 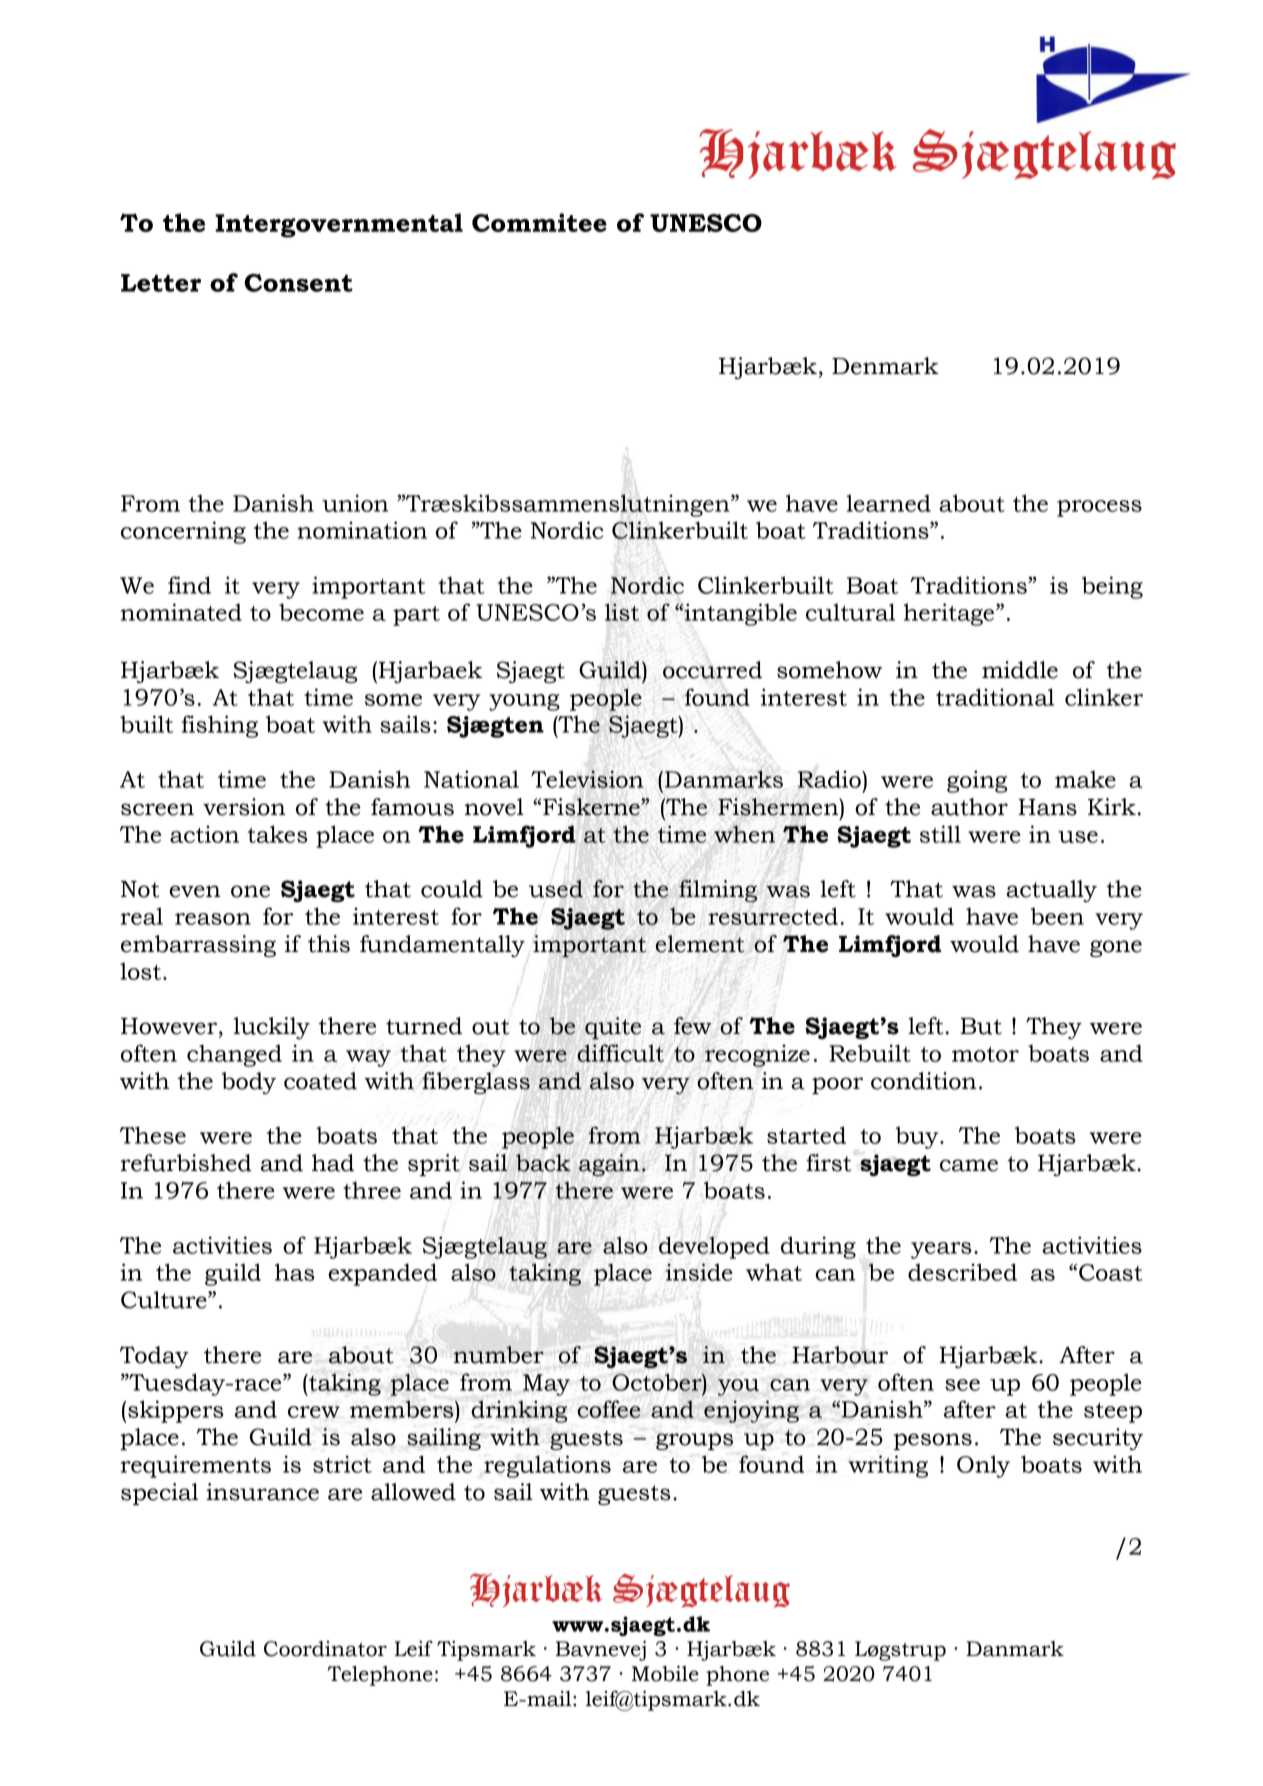 What do you see at coordinates (889, 503) in the image?
I see `learned` at bounding box center [889, 503].
